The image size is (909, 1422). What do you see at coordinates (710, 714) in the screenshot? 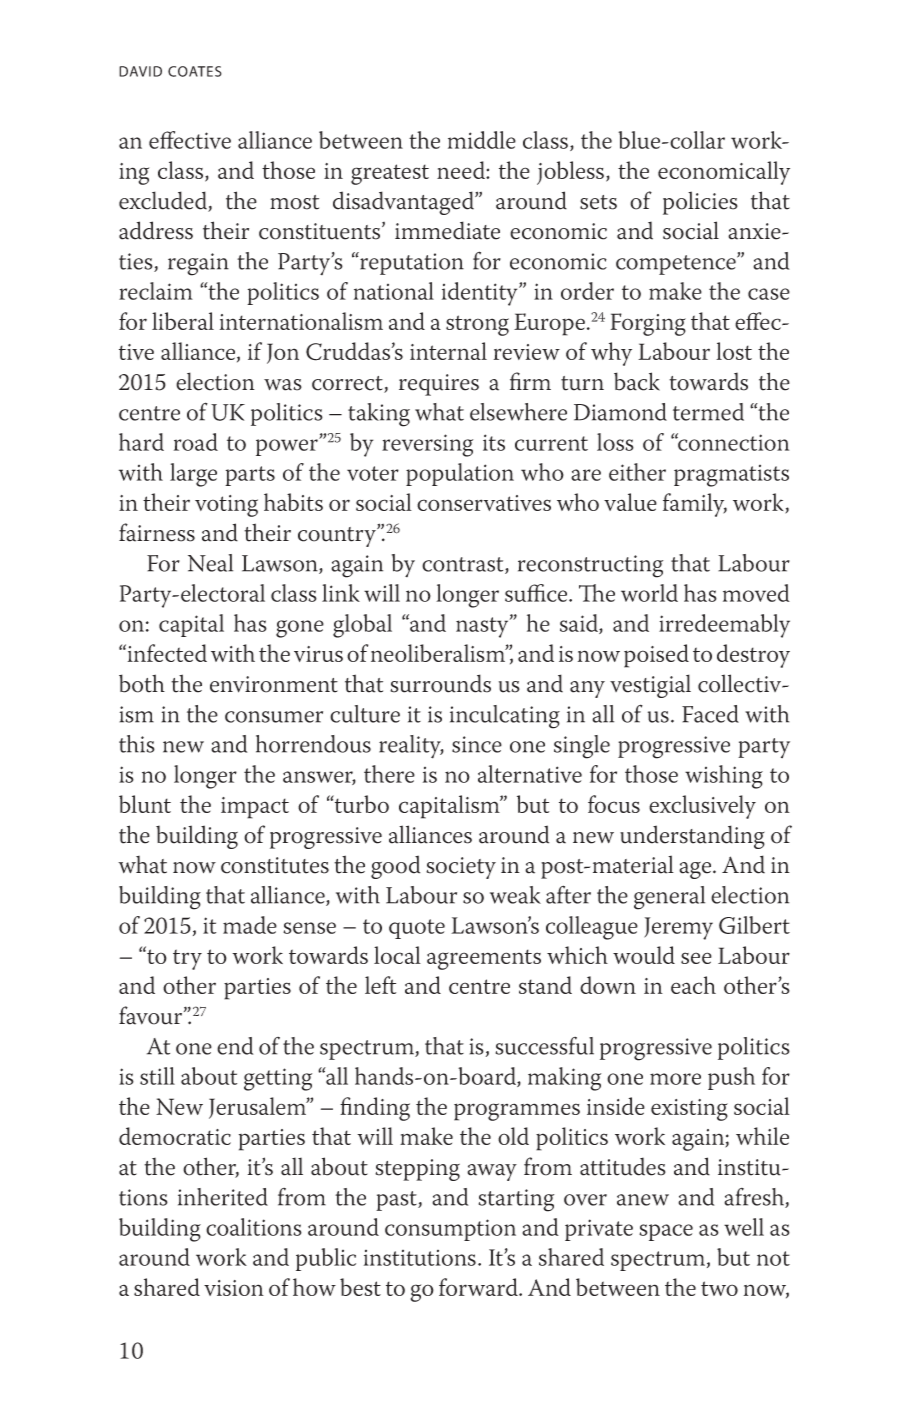
I see `Faced` at bounding box center [710, 714].
